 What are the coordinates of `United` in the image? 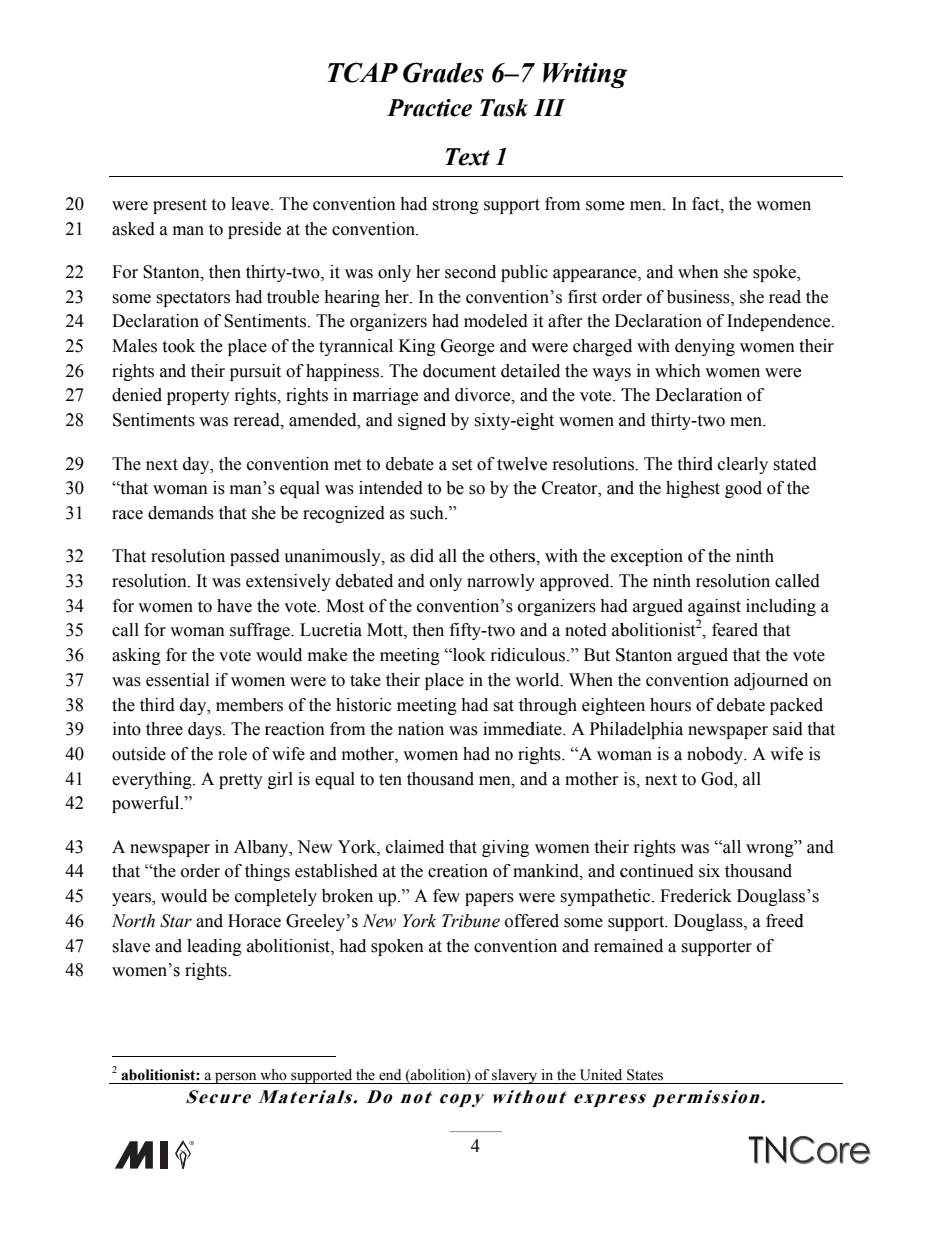 It's located at (601, 1075).
